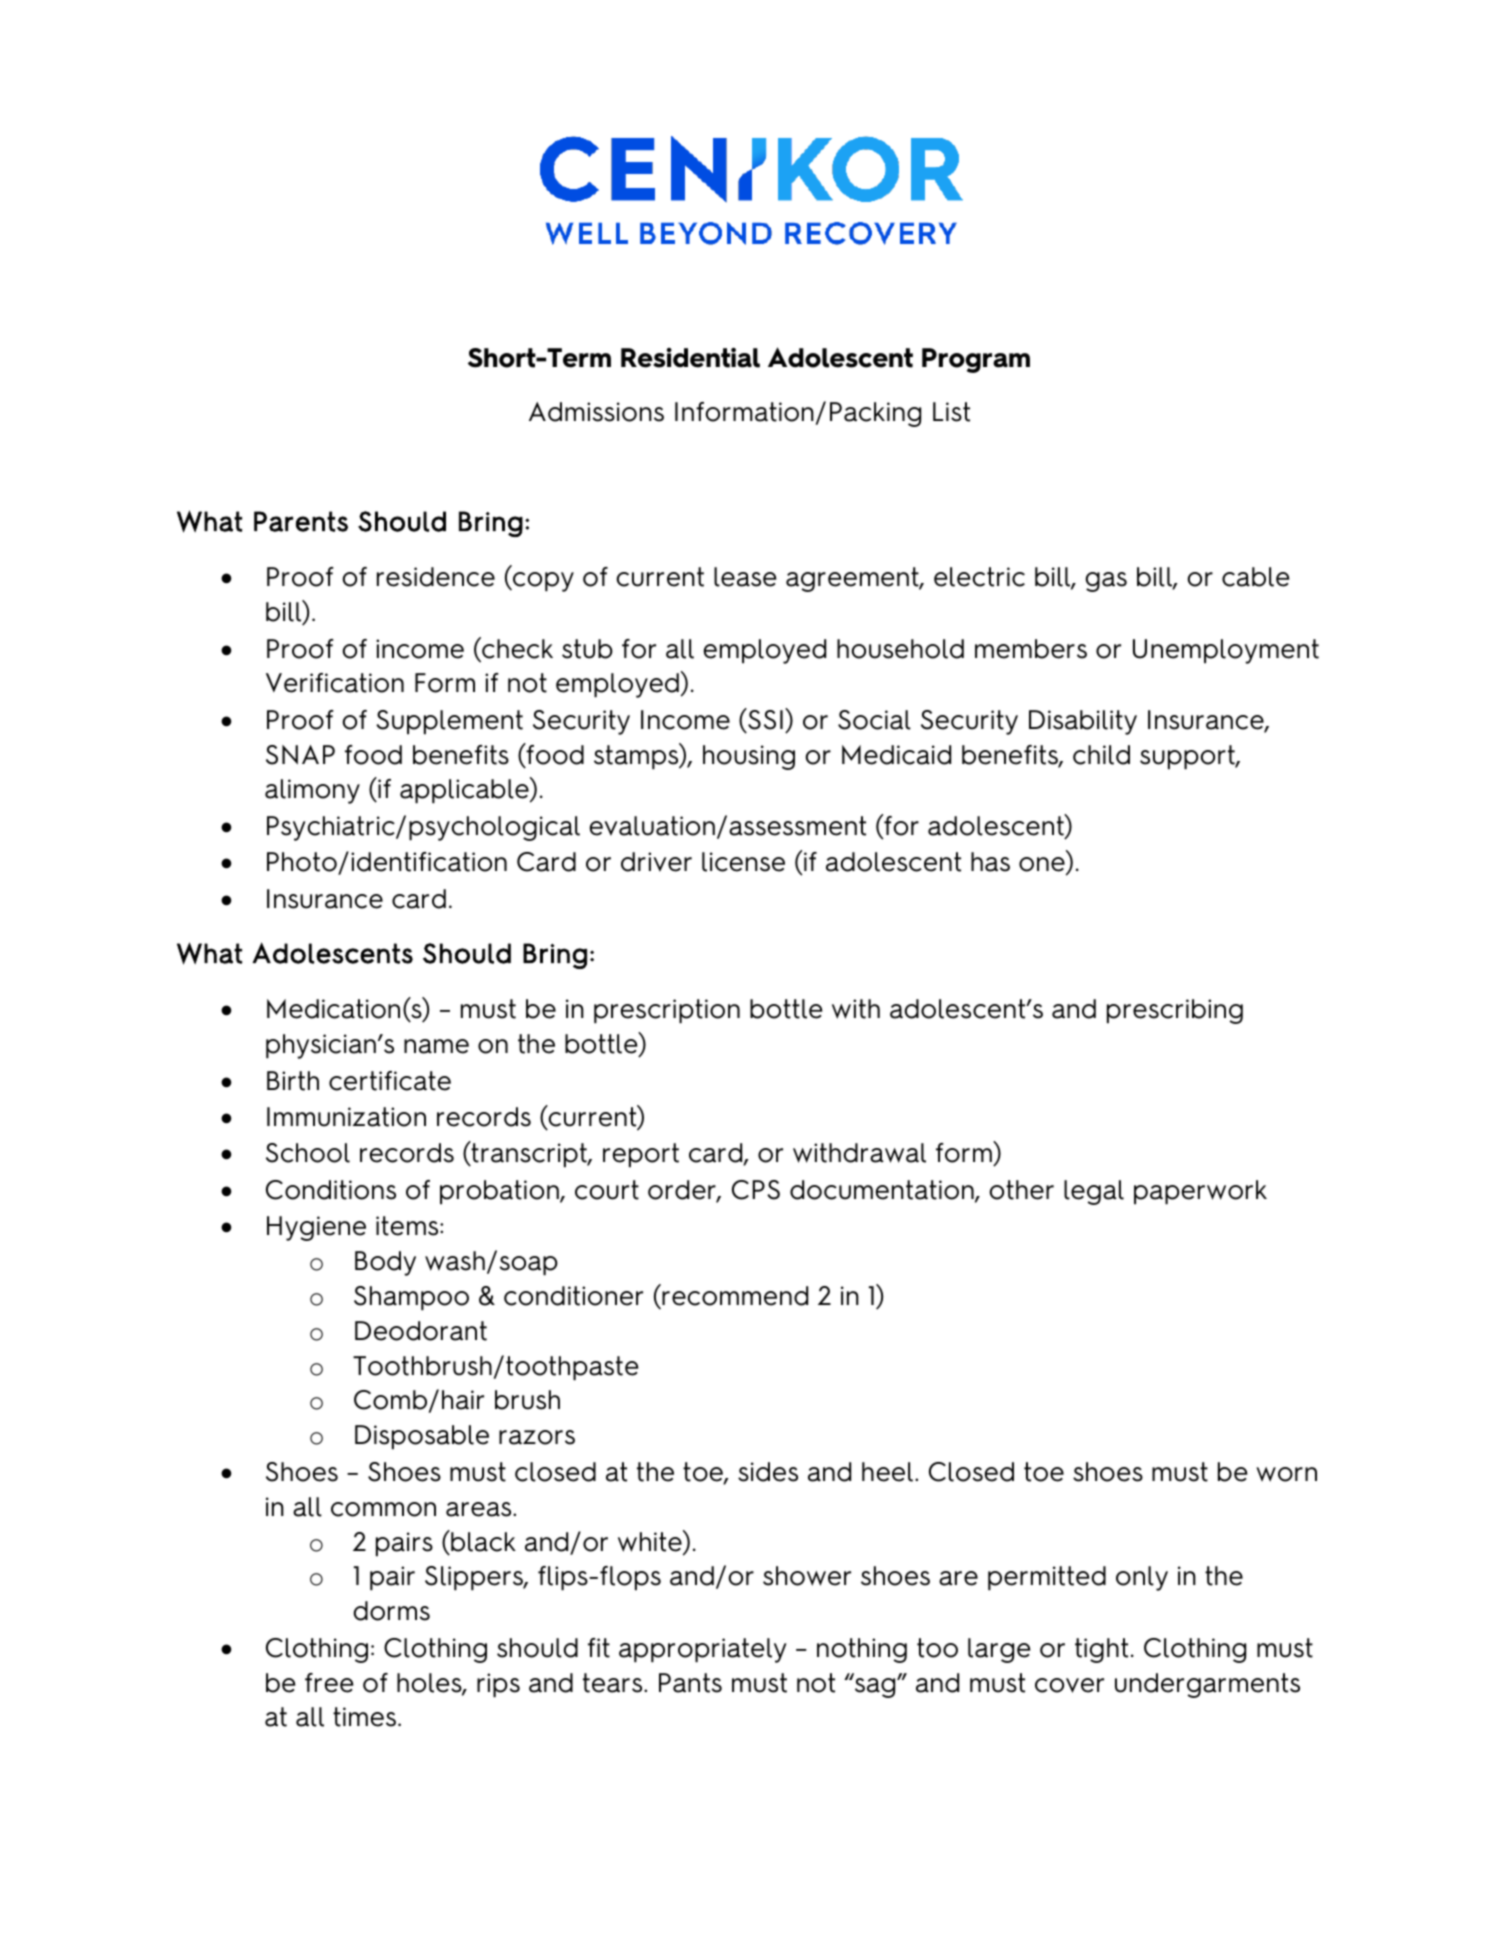 The width and height of the screenshot is (1499, 1940). What do you see at coordinates (690, 357) in the screenshot?
I see `Residential` at bounding box center [690, 357].
